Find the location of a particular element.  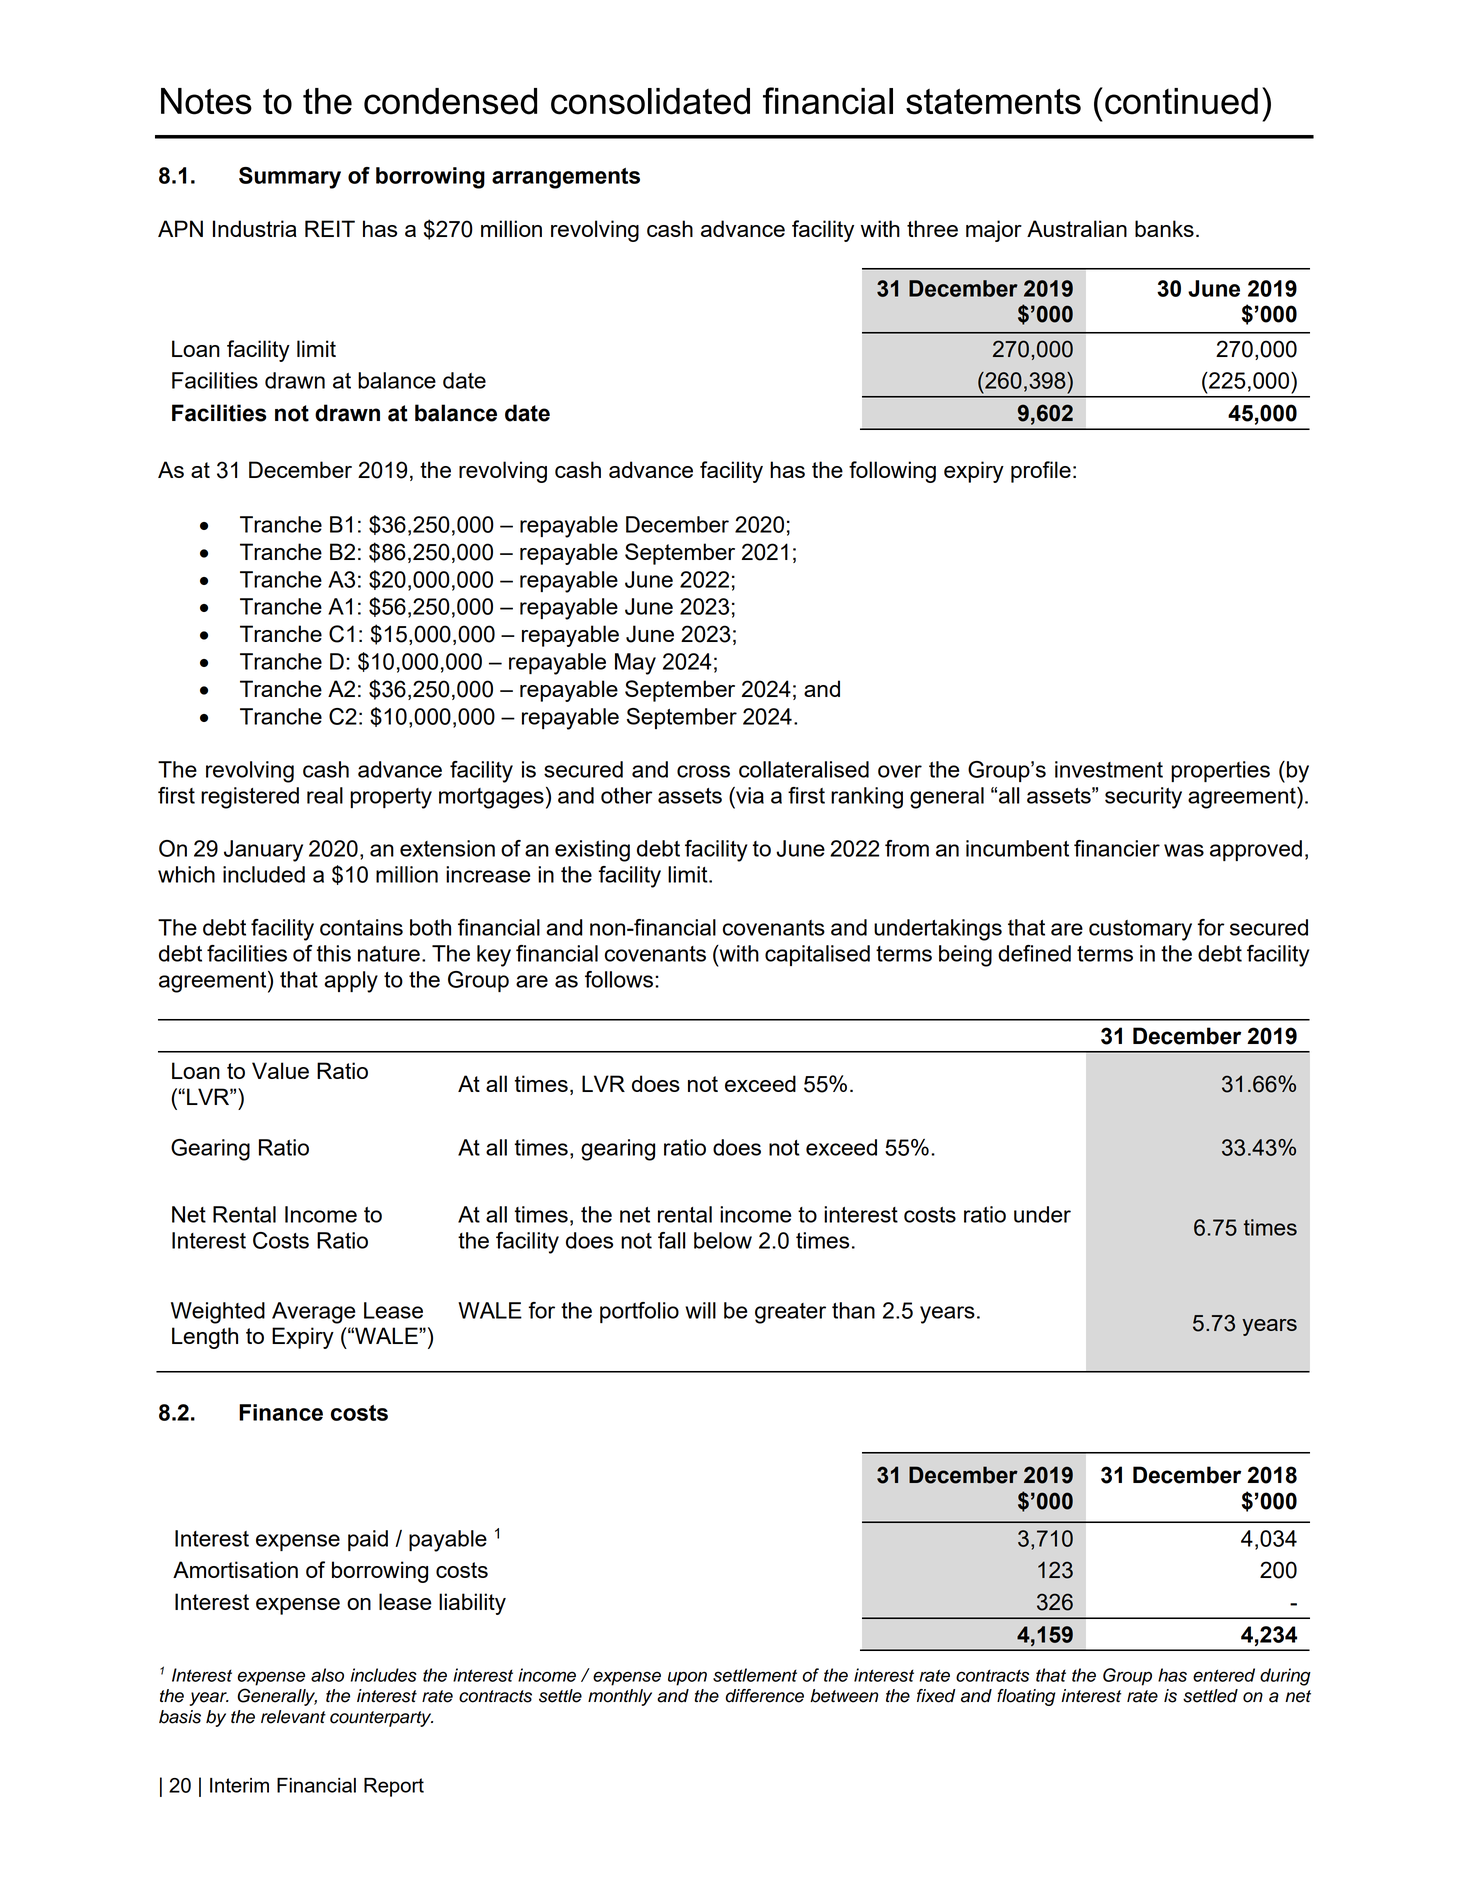

profile is located at coordinates (1041, 472).
